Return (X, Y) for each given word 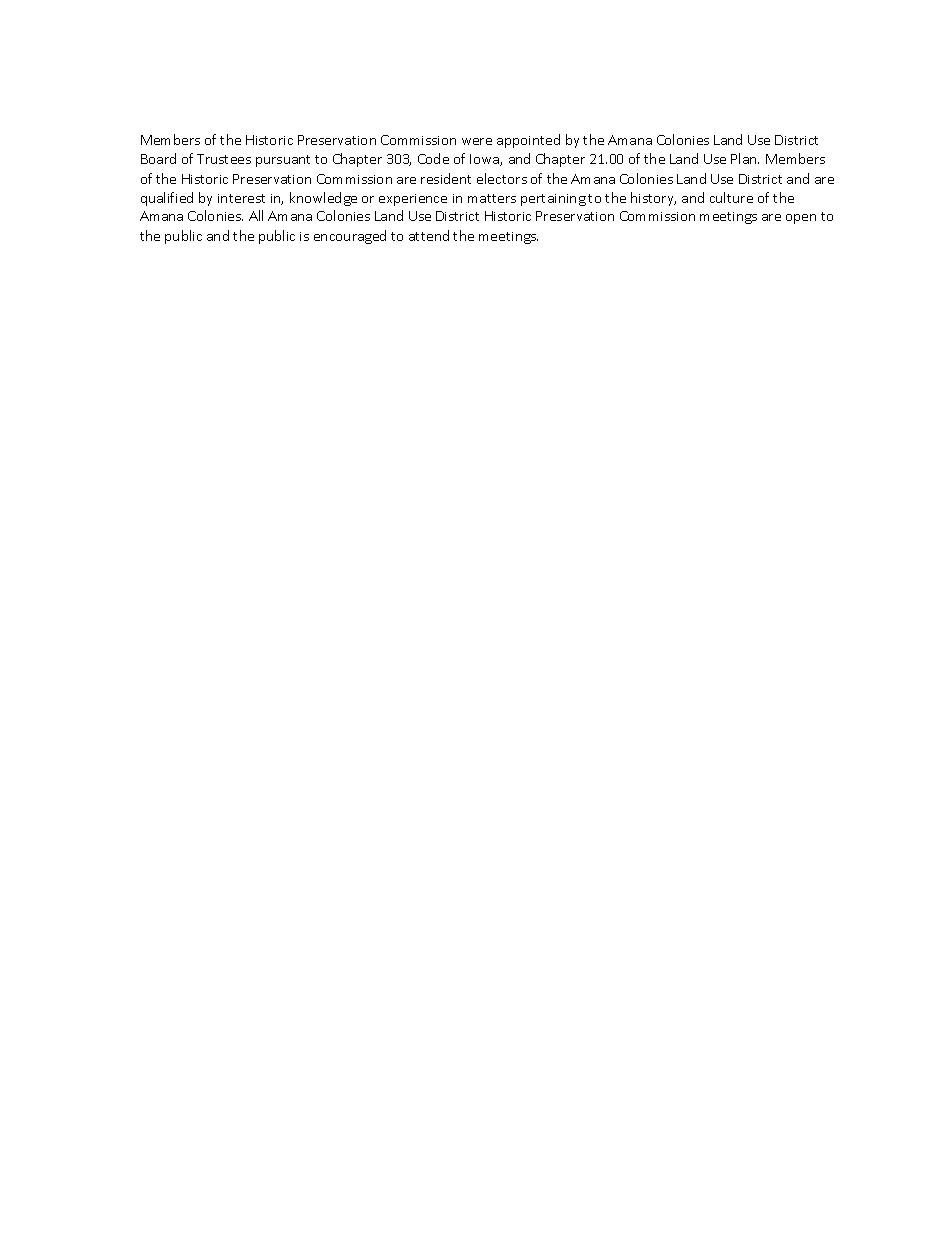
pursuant (283, 161)
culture (731, 197)
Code (433, 158)
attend (429, 235)
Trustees (224, 159)
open (801, 219)
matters (492, 198)
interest (241, 198)
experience (413, 200)
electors (502, 178)
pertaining (553, 200)
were (477, 141)
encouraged (350, 237)
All (256, 215)
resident (446, 178)
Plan (745, 158)
